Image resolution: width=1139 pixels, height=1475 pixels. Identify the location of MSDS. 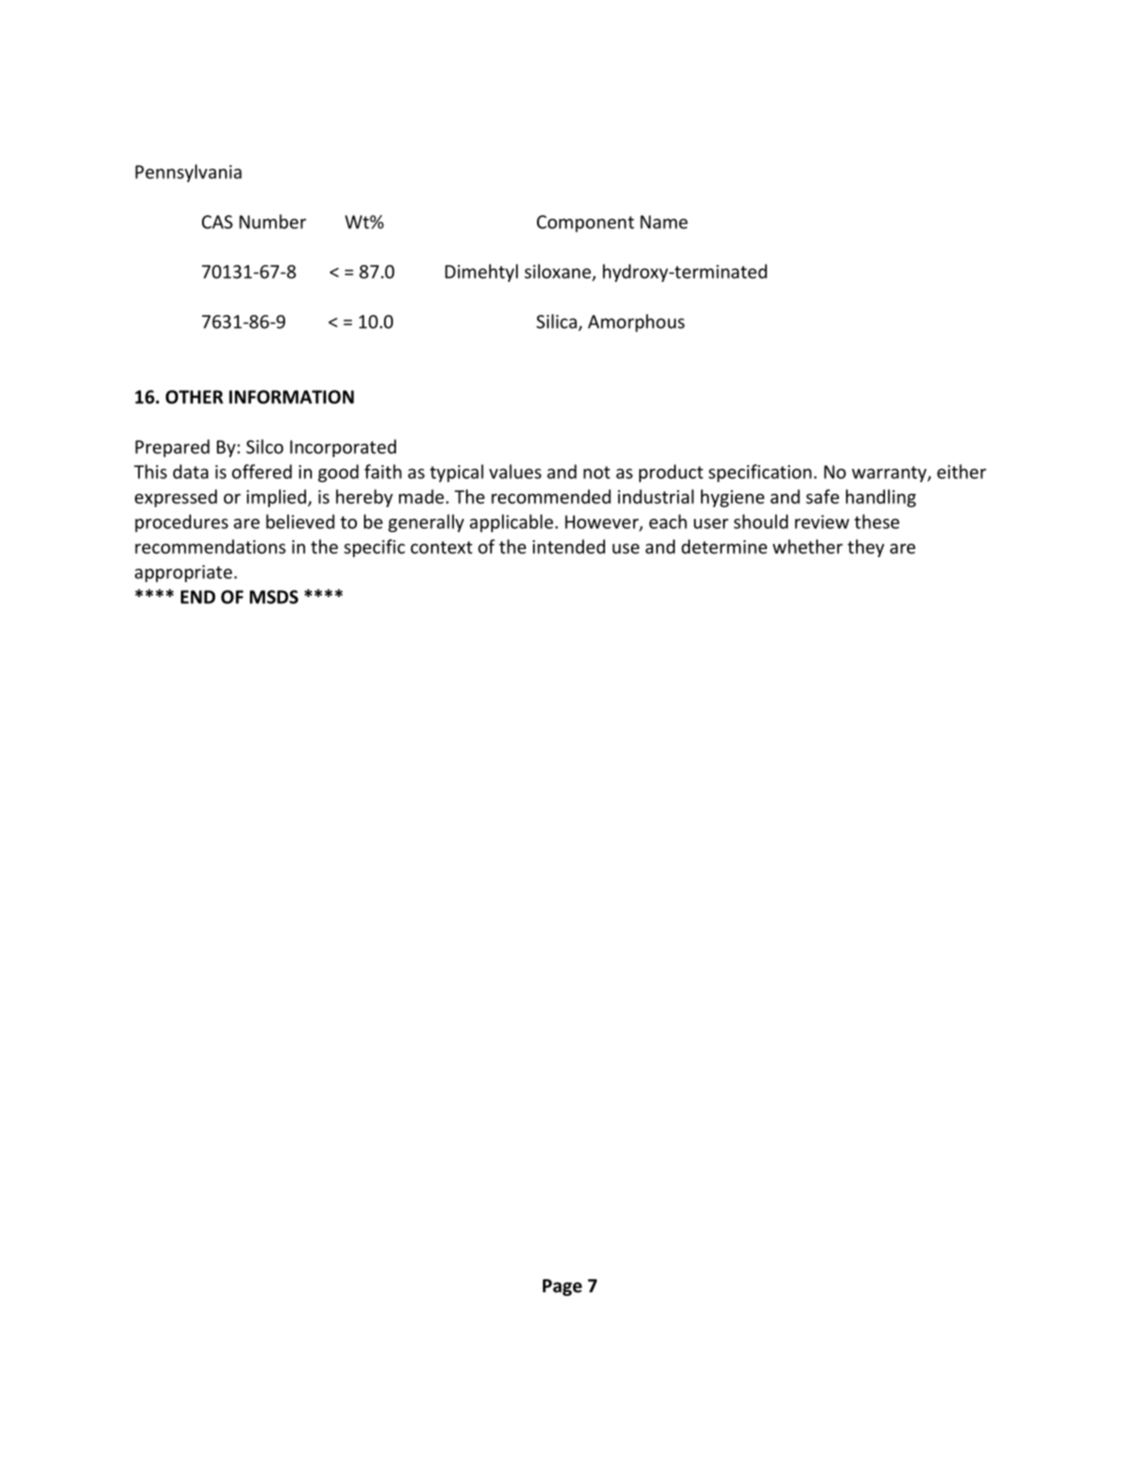
(274, 597).
